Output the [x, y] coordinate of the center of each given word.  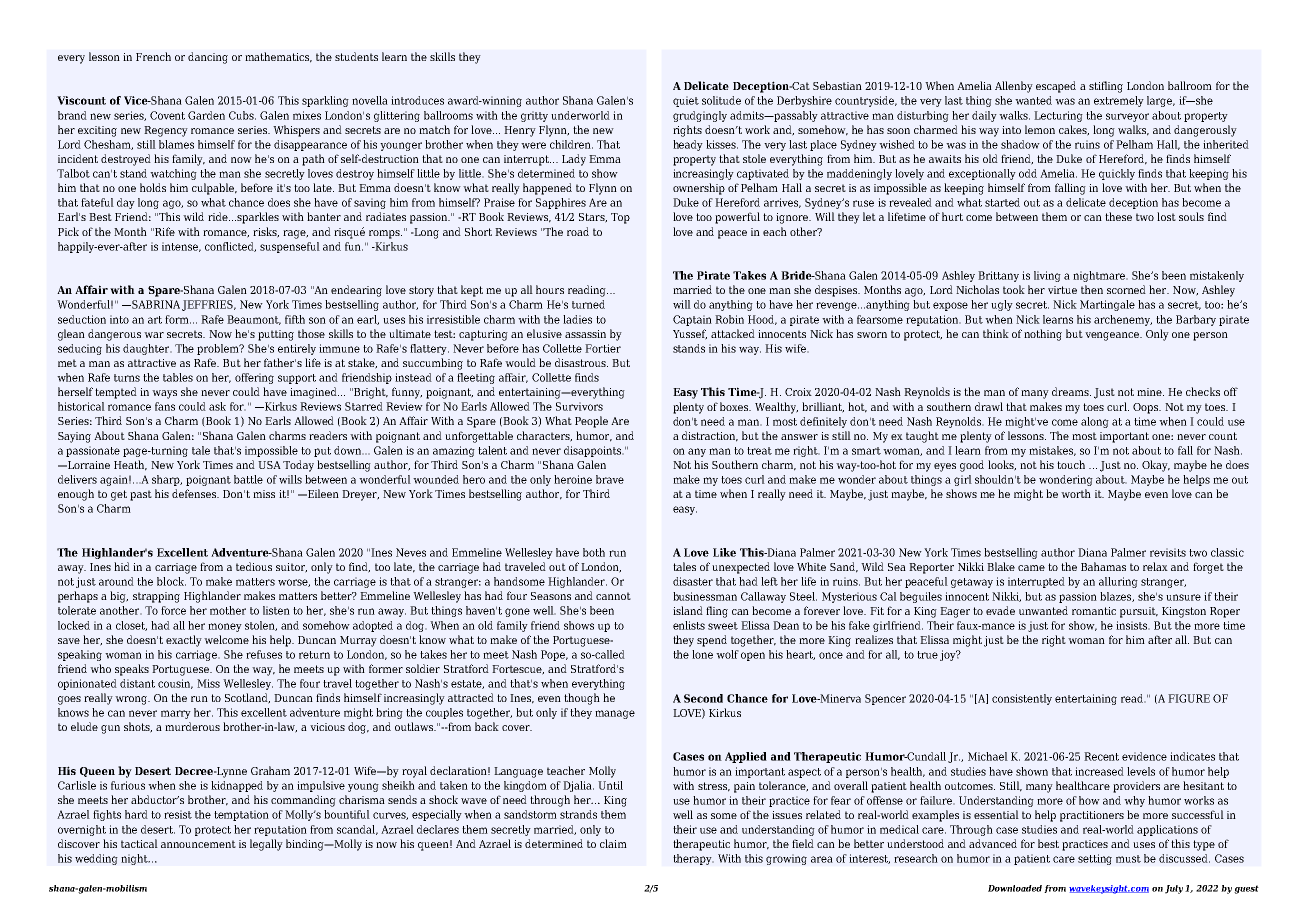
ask [217, 406]
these [1118, 216]
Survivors [579, 406]
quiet [686, 101]
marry [176, 714]
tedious [254, 566]
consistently [1022, 699]
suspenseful [290, 247]
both [594, 552]
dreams [1071, 391]
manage [615, 714]
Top [620, 218]
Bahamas [1103, 566]
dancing [208, 58]
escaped [1056, 87]
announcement [198, 844]
